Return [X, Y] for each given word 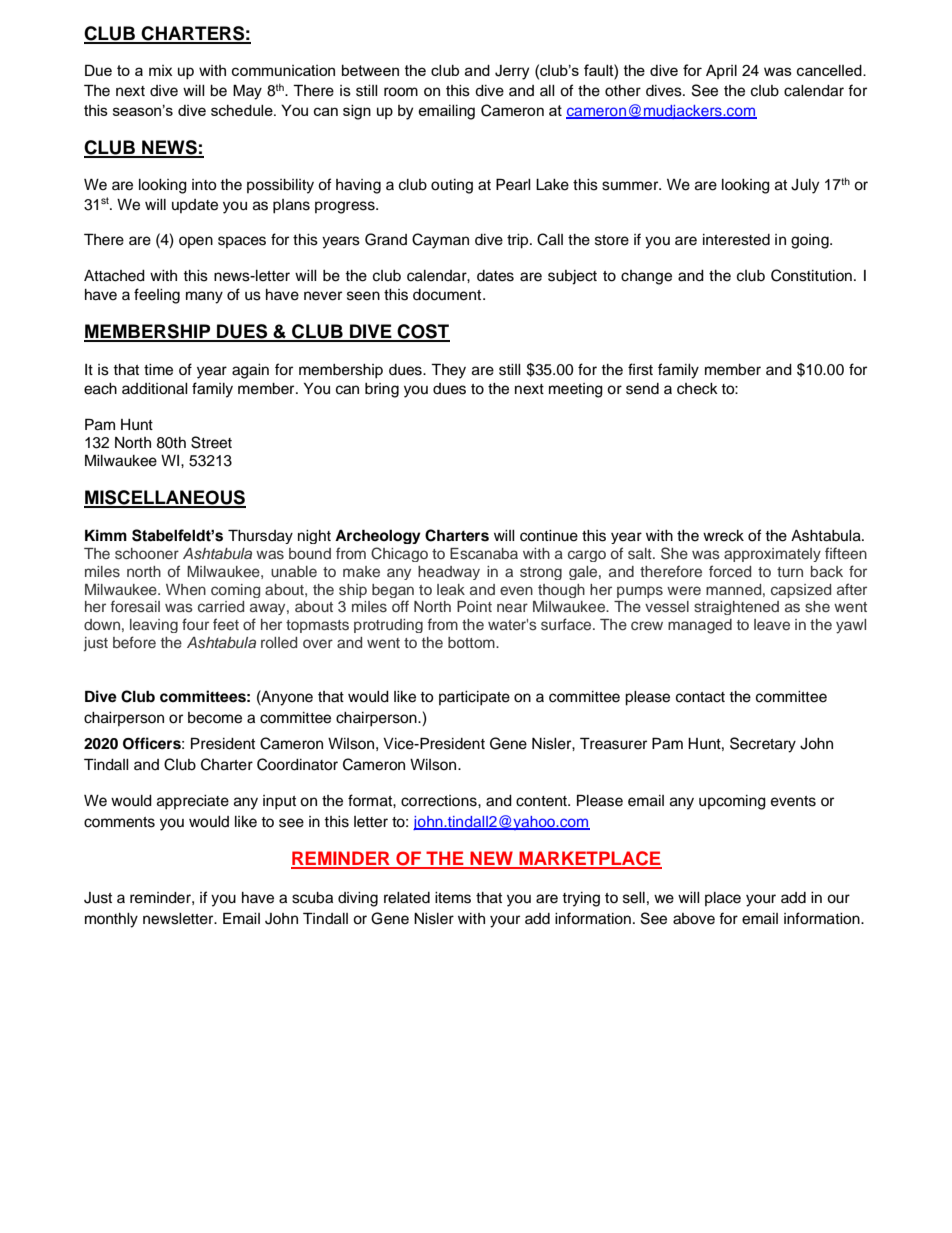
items [453, 898]
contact [700, 697]
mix [160, 70]
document [448, 295]
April [721, 72]
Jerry [512, 72]
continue [549, 536]
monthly [111, 920]
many [204, 297]
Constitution [811, 275]
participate [474, 698]
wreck [723, 536]
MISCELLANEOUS [165, 498]
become [215, 718]
